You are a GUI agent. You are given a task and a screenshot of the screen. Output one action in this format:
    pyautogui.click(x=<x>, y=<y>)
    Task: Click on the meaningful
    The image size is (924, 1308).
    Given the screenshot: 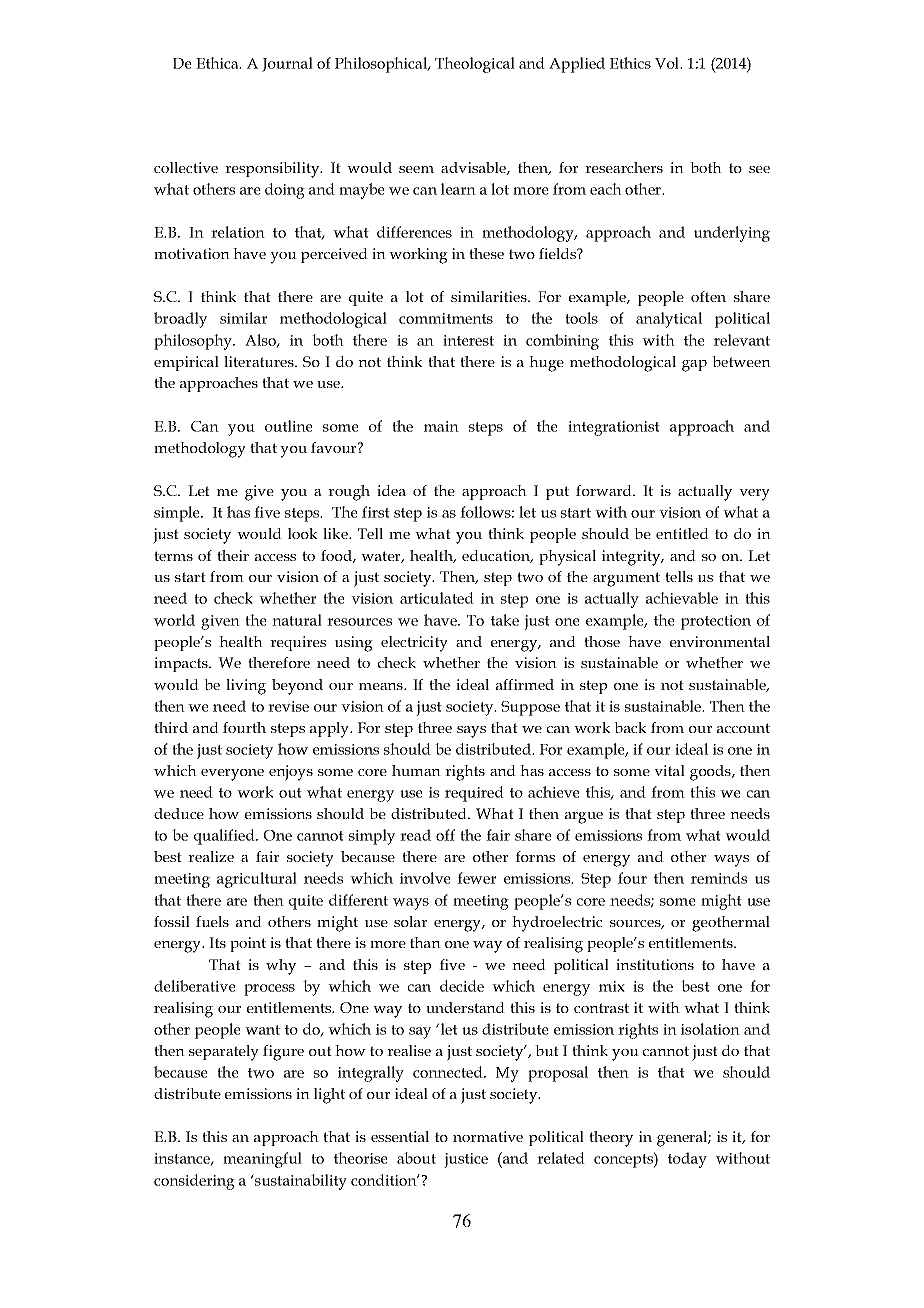 What is the action you would take?
    pyautogui.click(x=262, y=1160)
